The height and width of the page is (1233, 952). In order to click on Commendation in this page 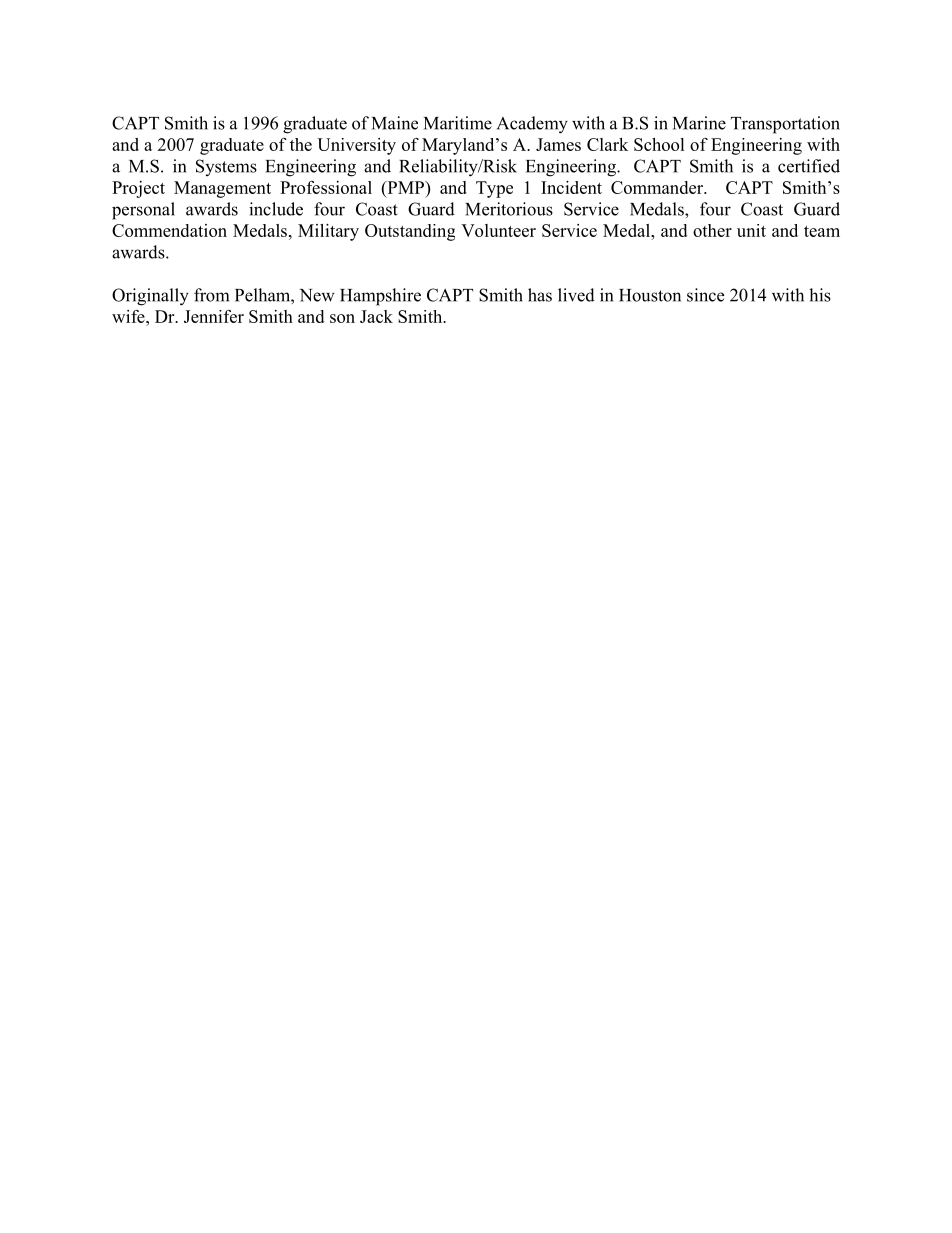, I will do `click(169, 230)`.
